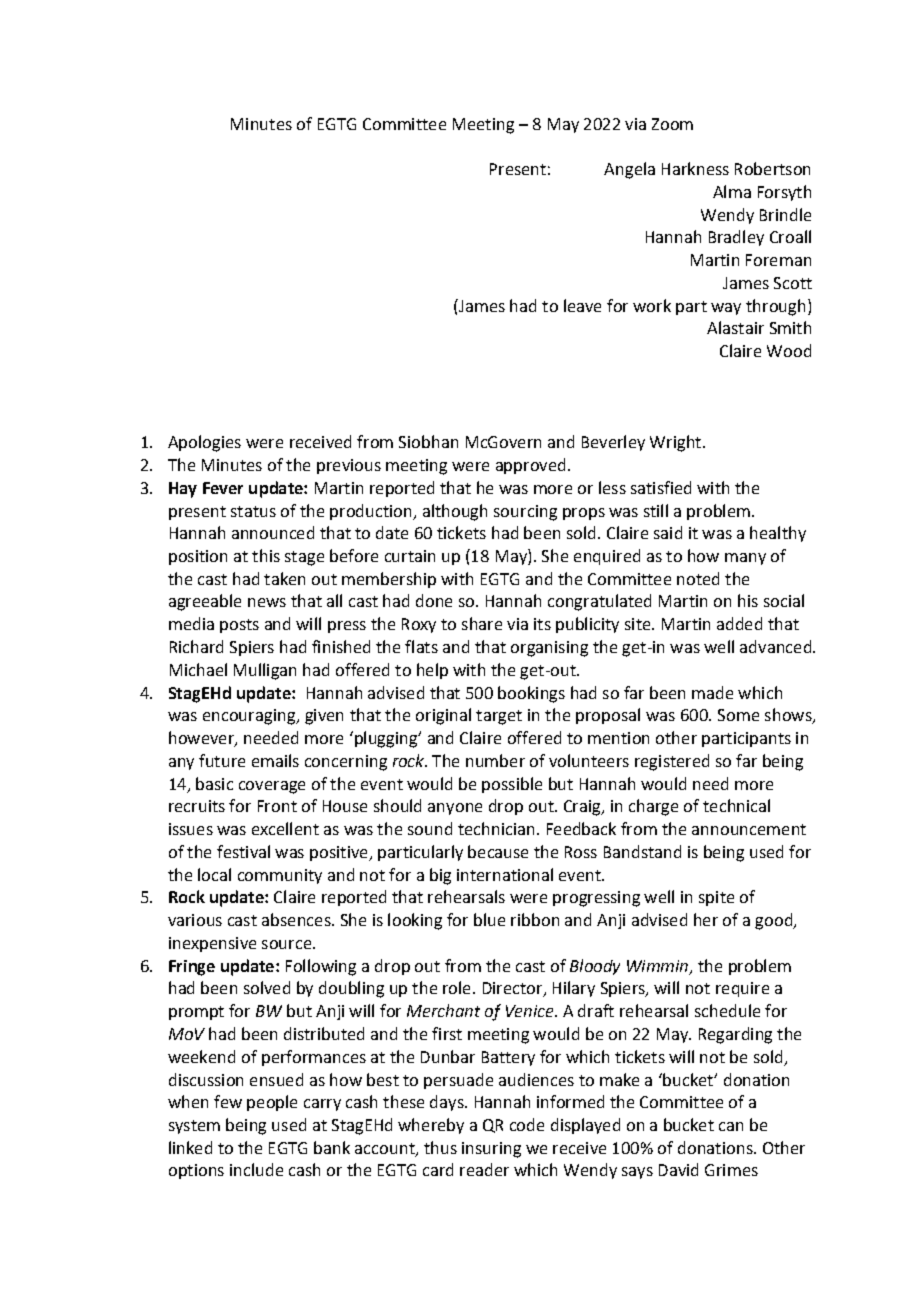 This screenshot has height=1308, width=924. What do you see at coordinates (489, 919) in the screenshot?
I see `blue` at bounding box center [489, 919].
